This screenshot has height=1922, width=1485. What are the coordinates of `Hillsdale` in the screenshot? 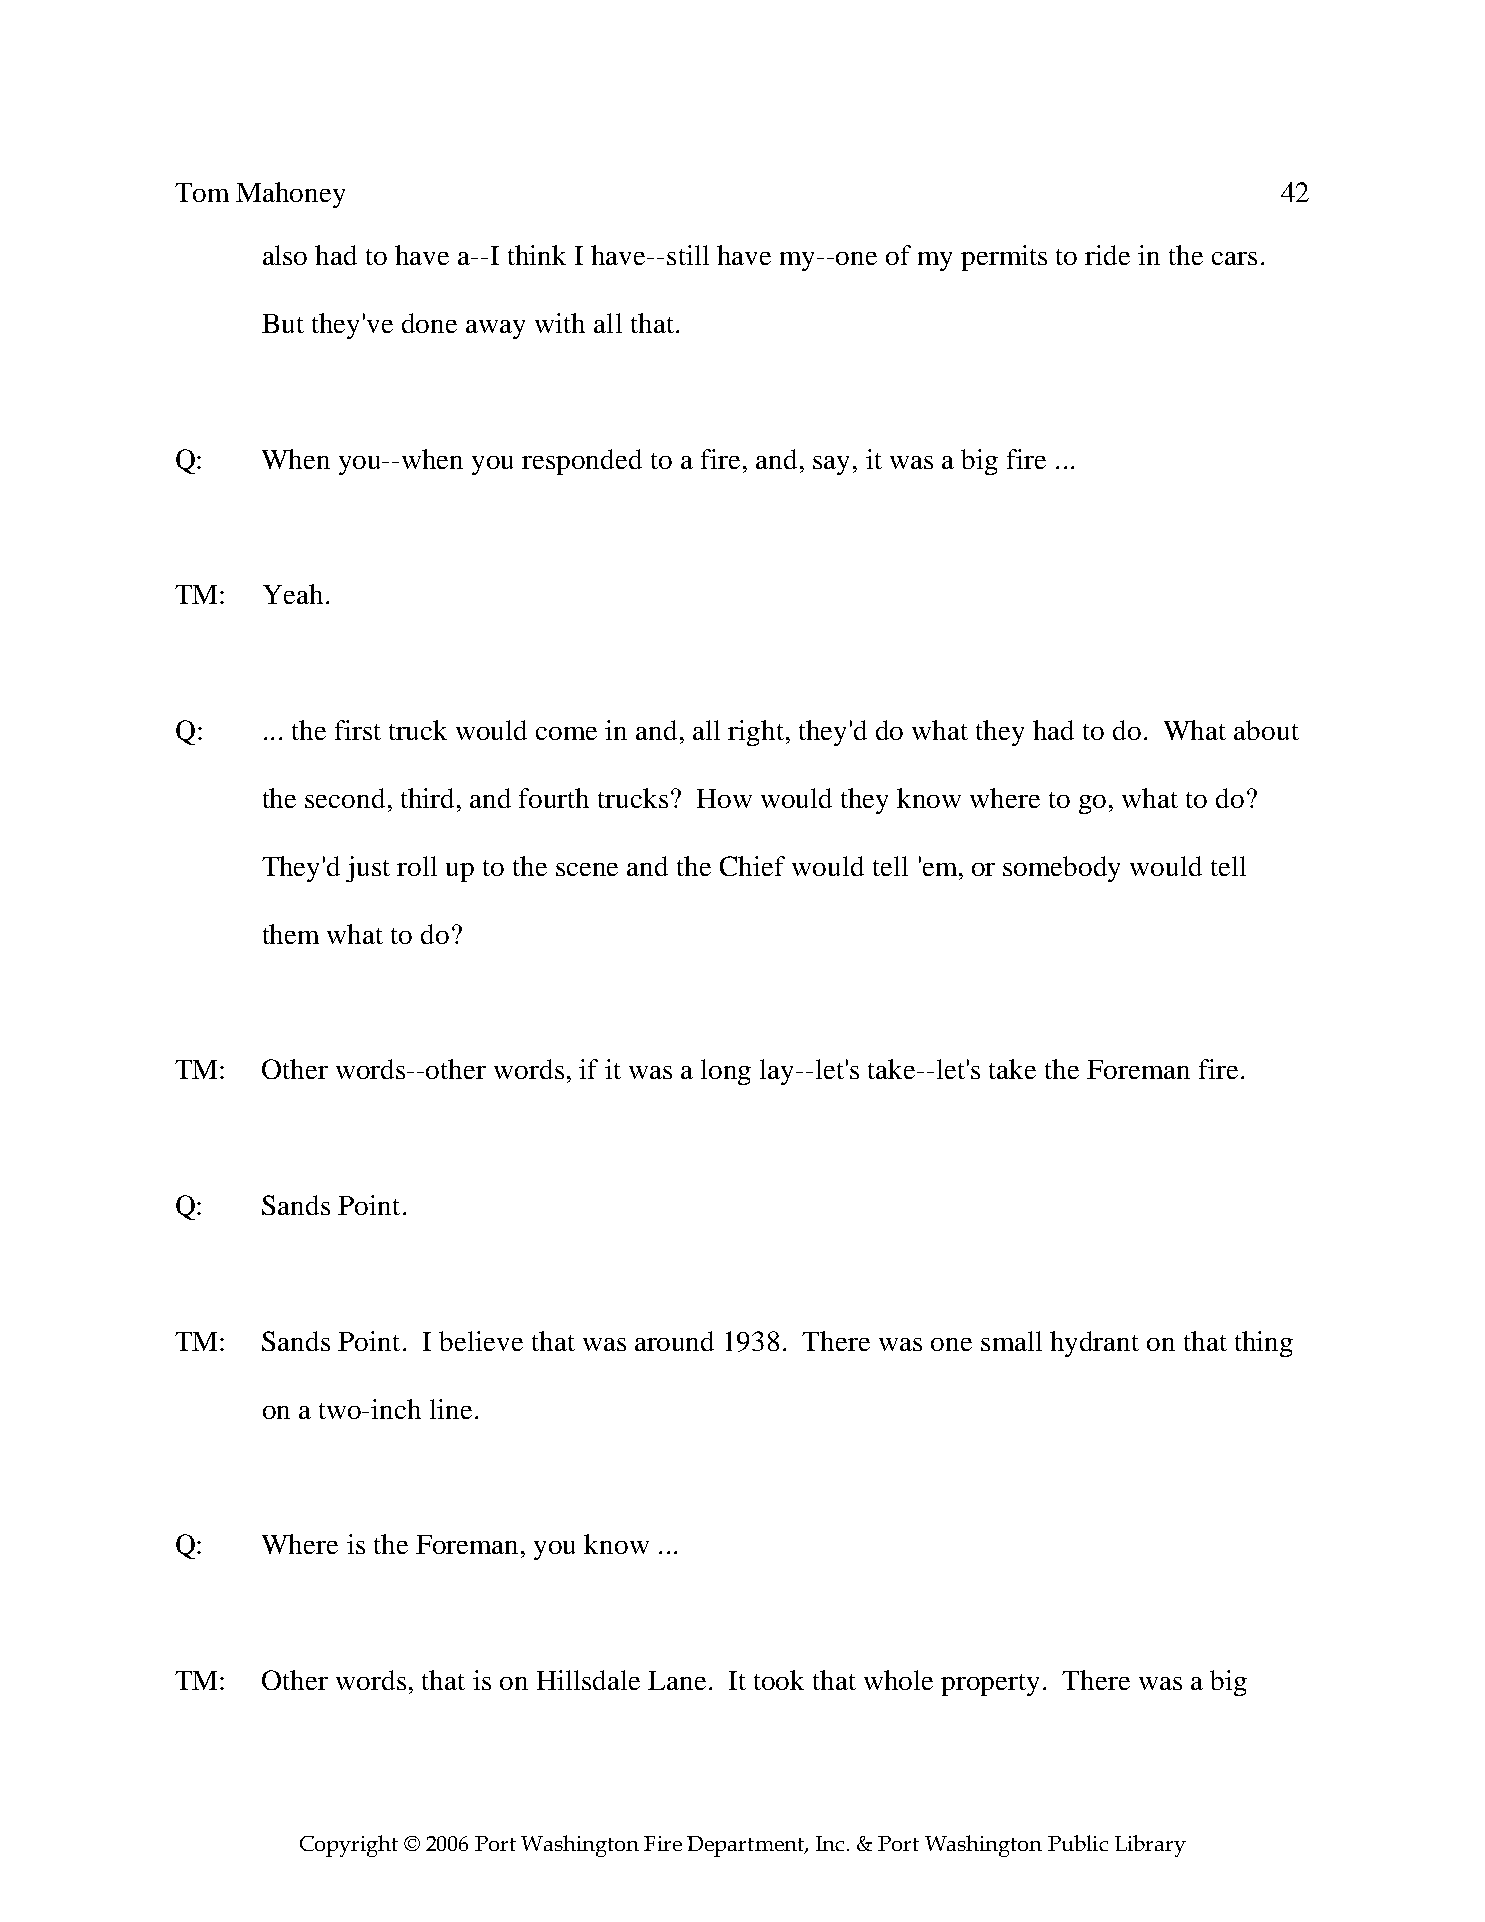 It's located at (588, 1680).
